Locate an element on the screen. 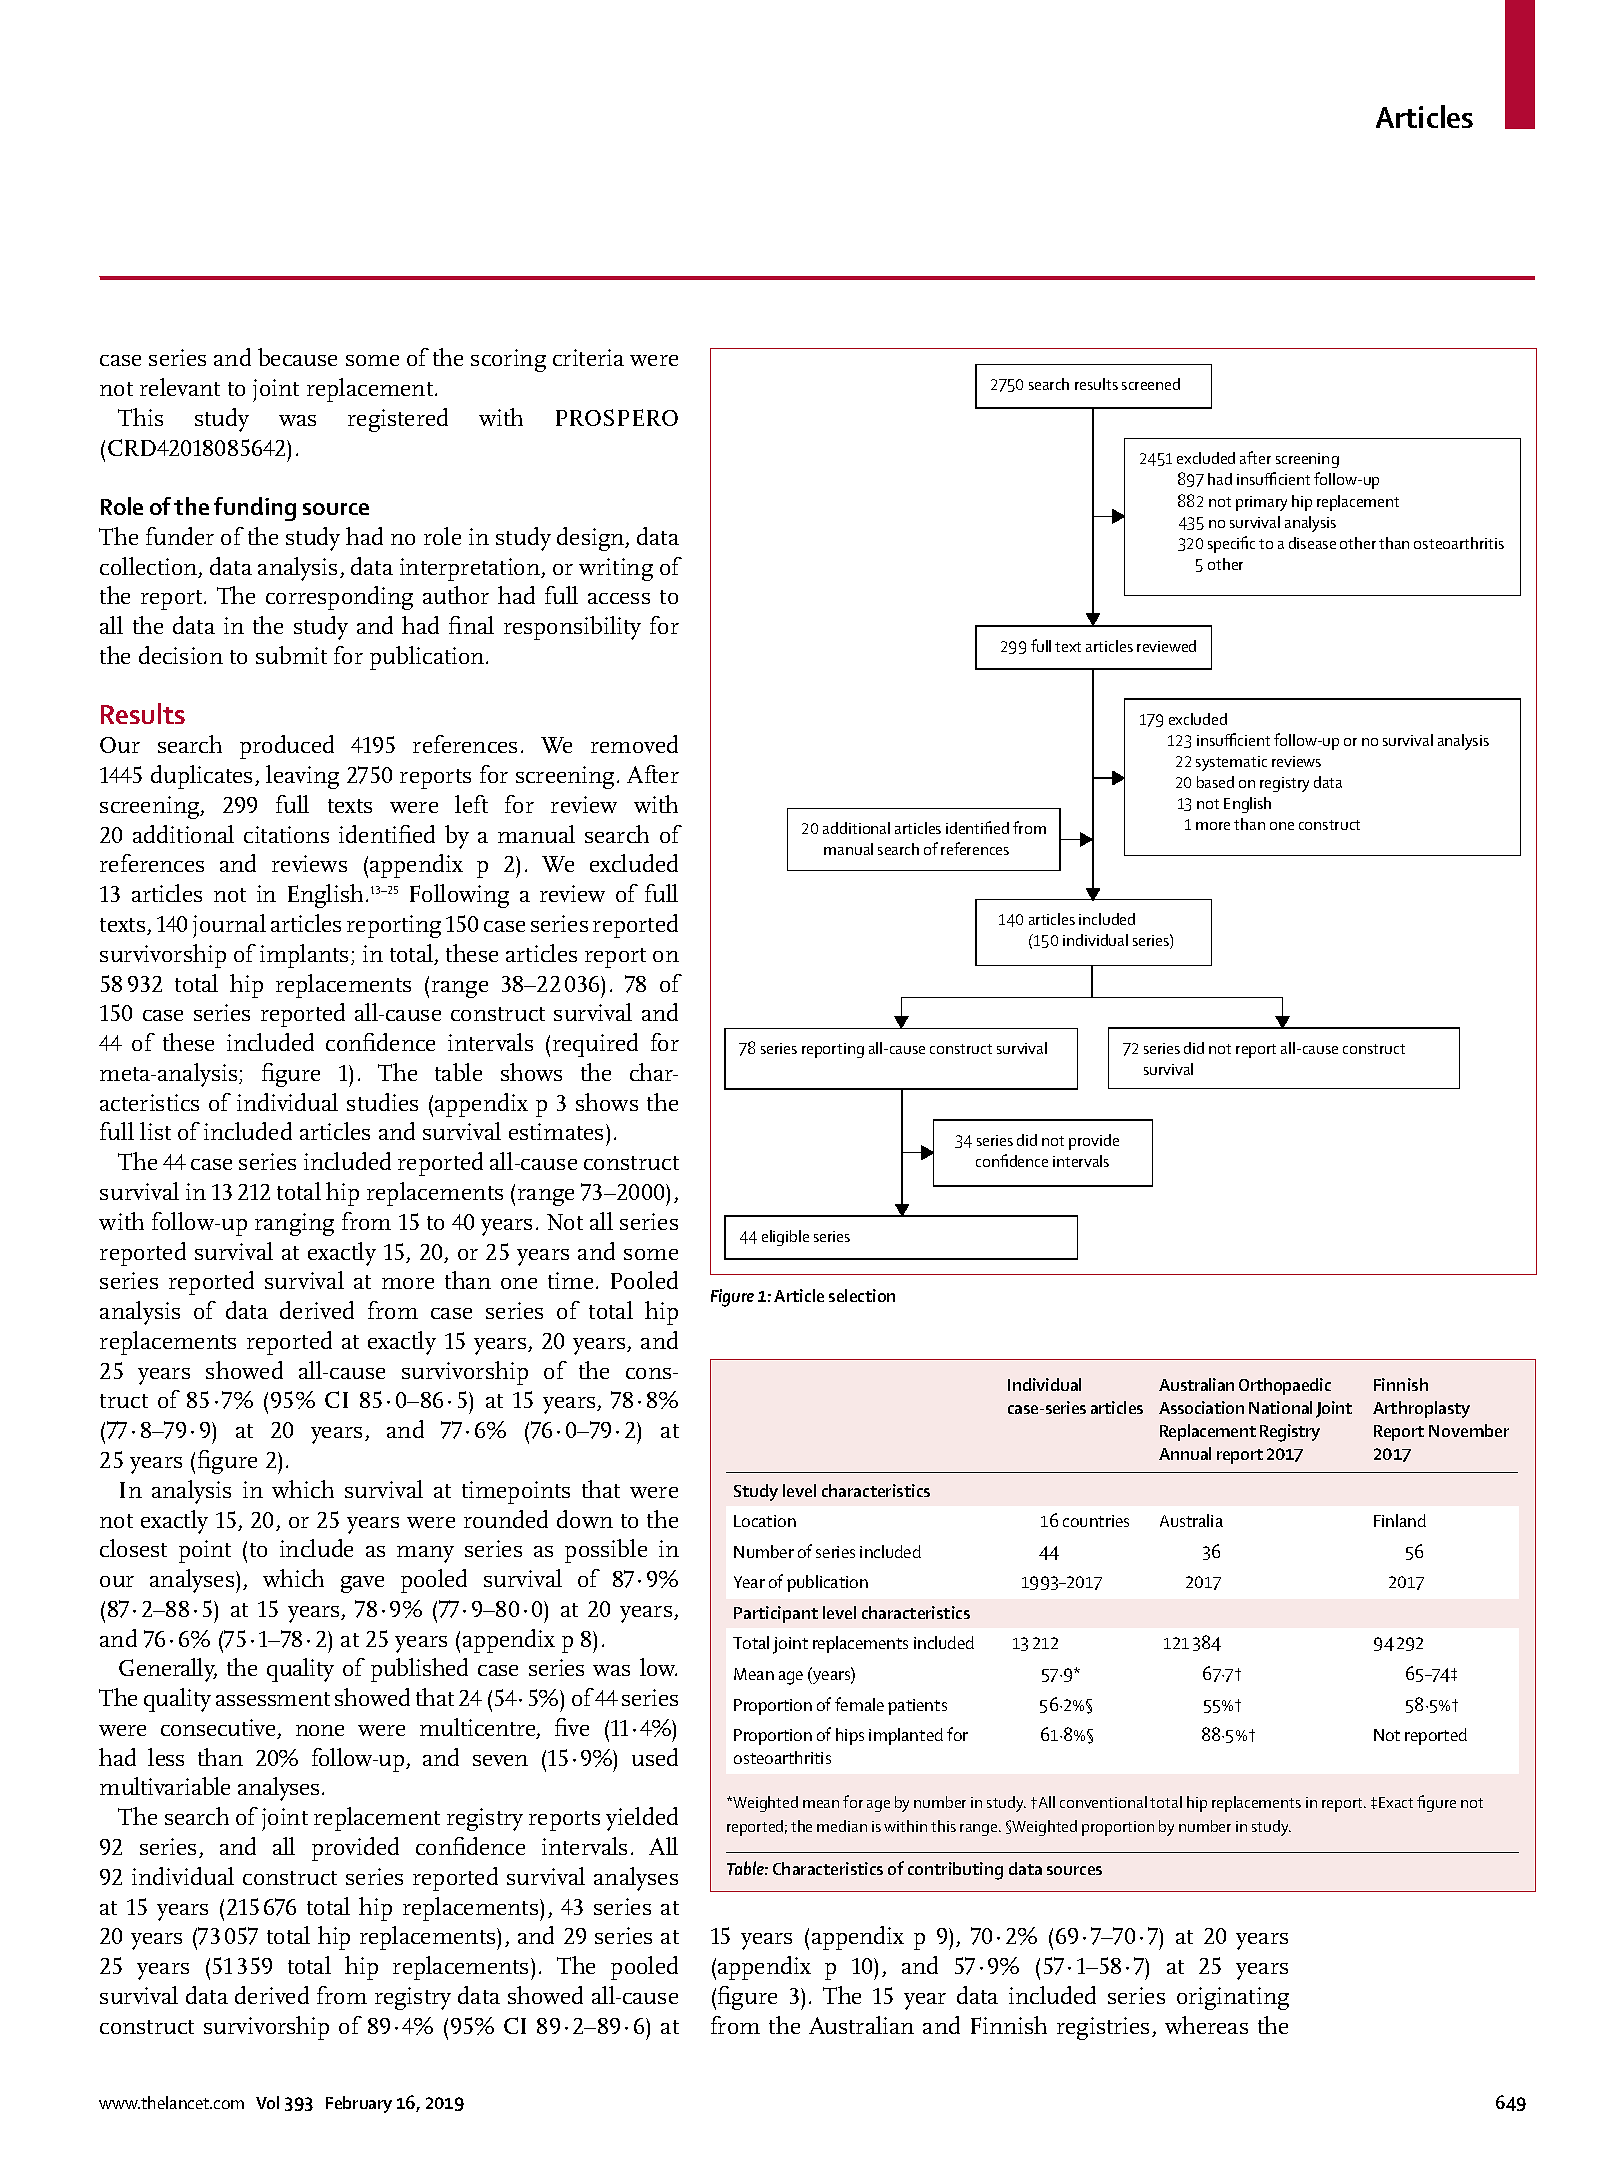 This screenshot has height=2164, width=1612. primary is located at coordinates (1261, 503).
